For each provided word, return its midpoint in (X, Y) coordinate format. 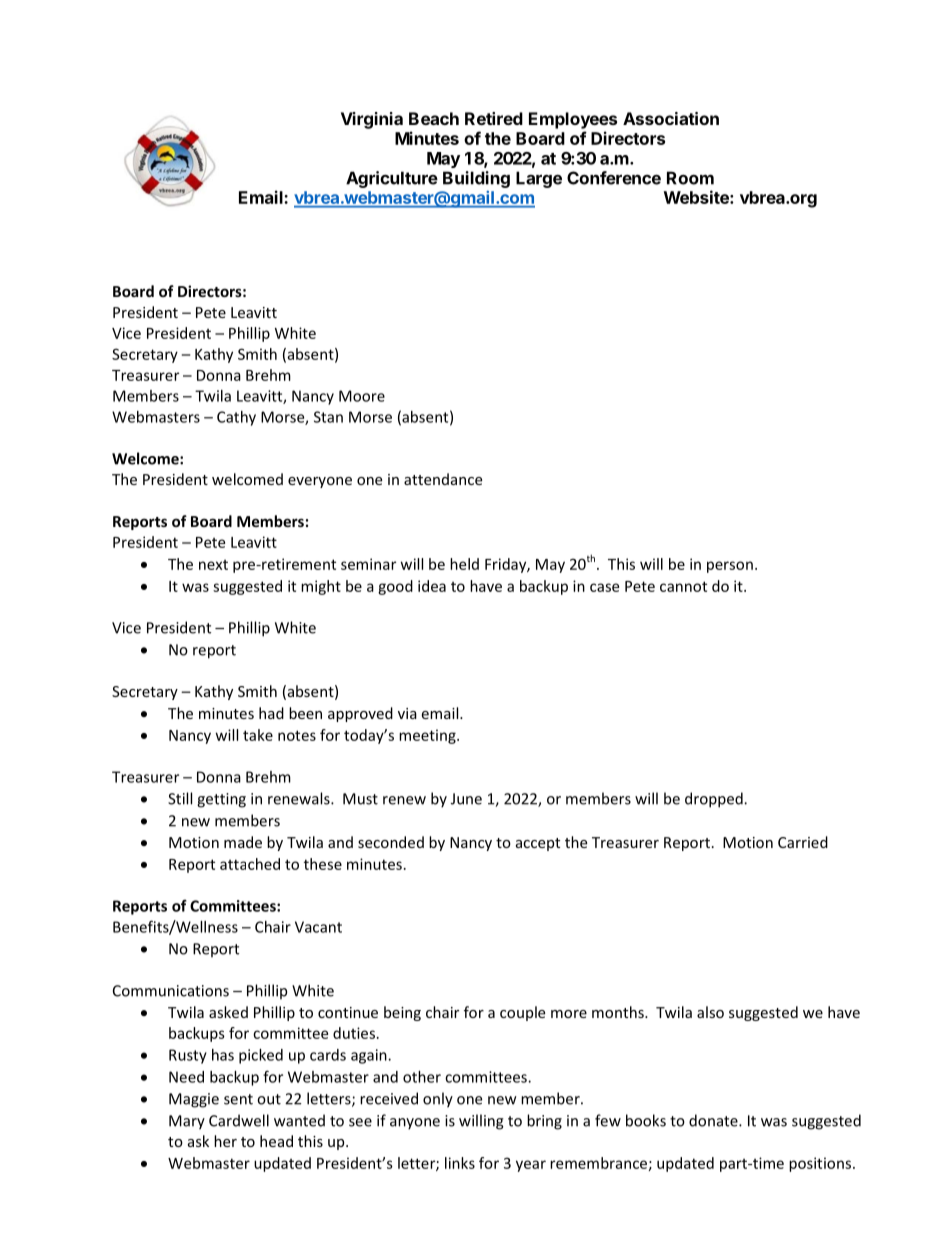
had (271, 713)
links (460, 1163)
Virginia (372, 120)
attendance (443, 479)
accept (538, 844)
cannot (683, 586)
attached (250, 864)
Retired (494, 118)
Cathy (236, 418)
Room (690, 178)
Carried (803, 842)
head (276, 1141)
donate (714, 1120)
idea (432, 586)
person (730, 567)
